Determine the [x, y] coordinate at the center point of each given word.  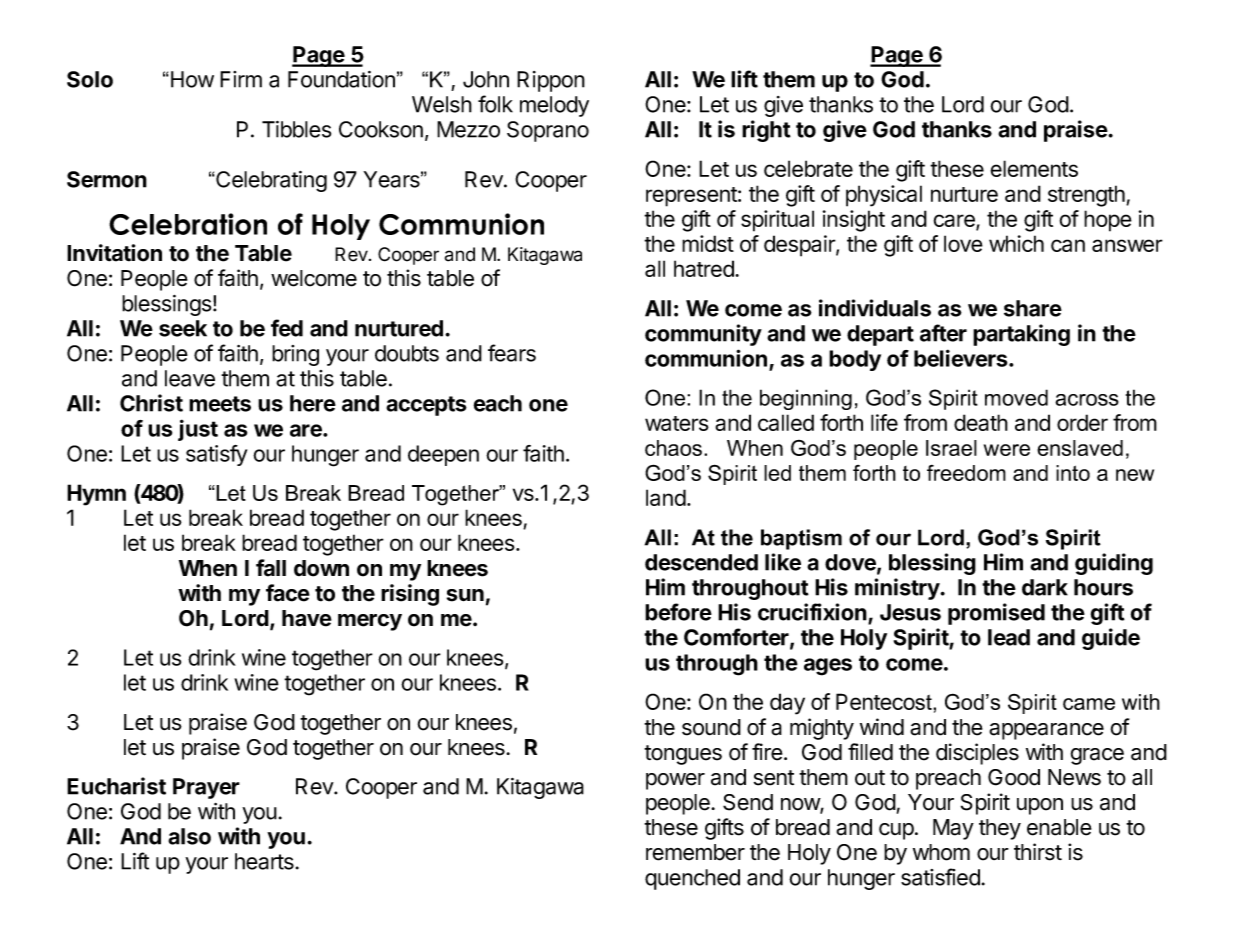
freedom [966, 473]
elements [1034, 168]
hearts [264, 861]
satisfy [216, 455]
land [666, 497]
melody [554, 106]
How [192, 79]
